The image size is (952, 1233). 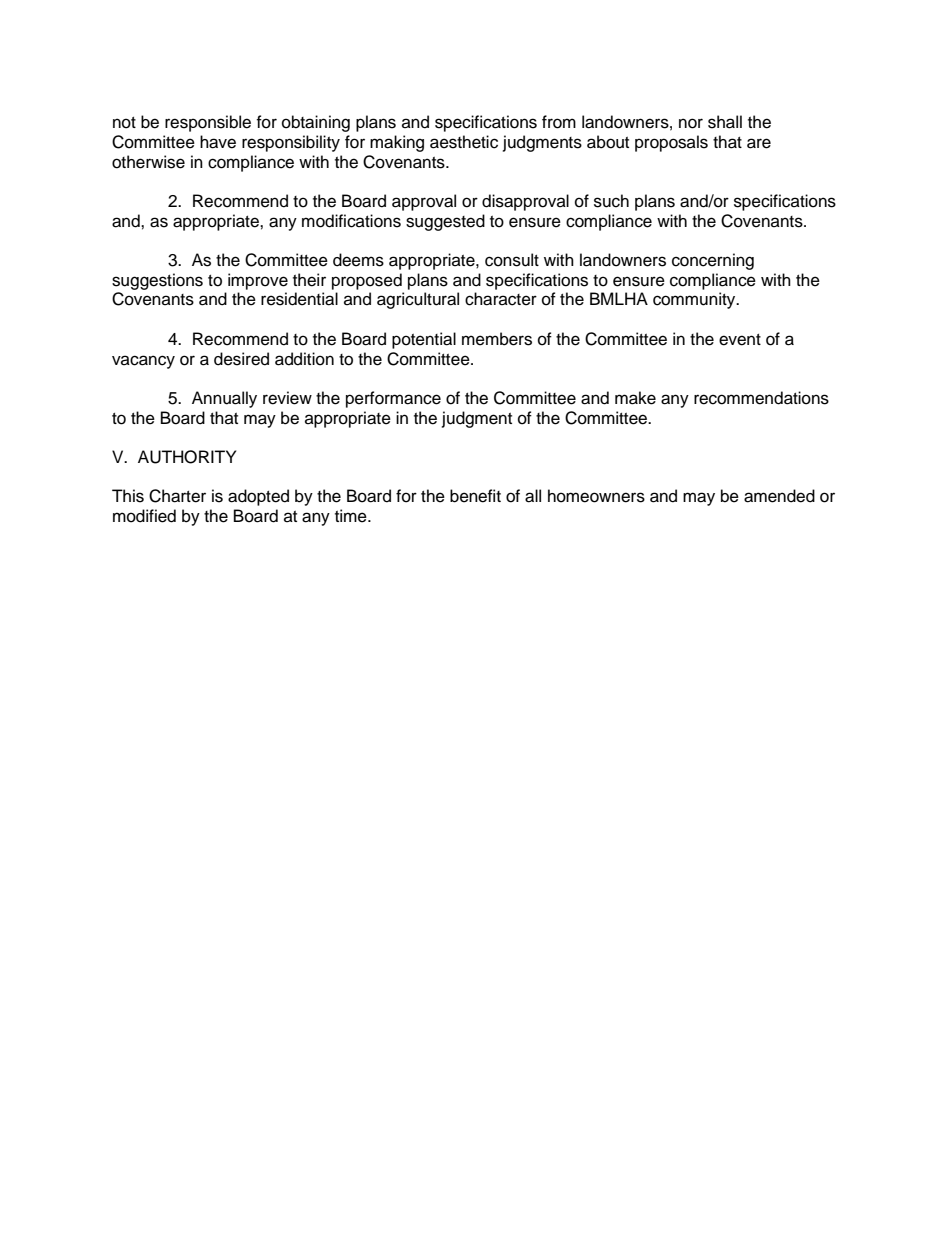 I want to click on suggestions, so click(x=157, y=281).
